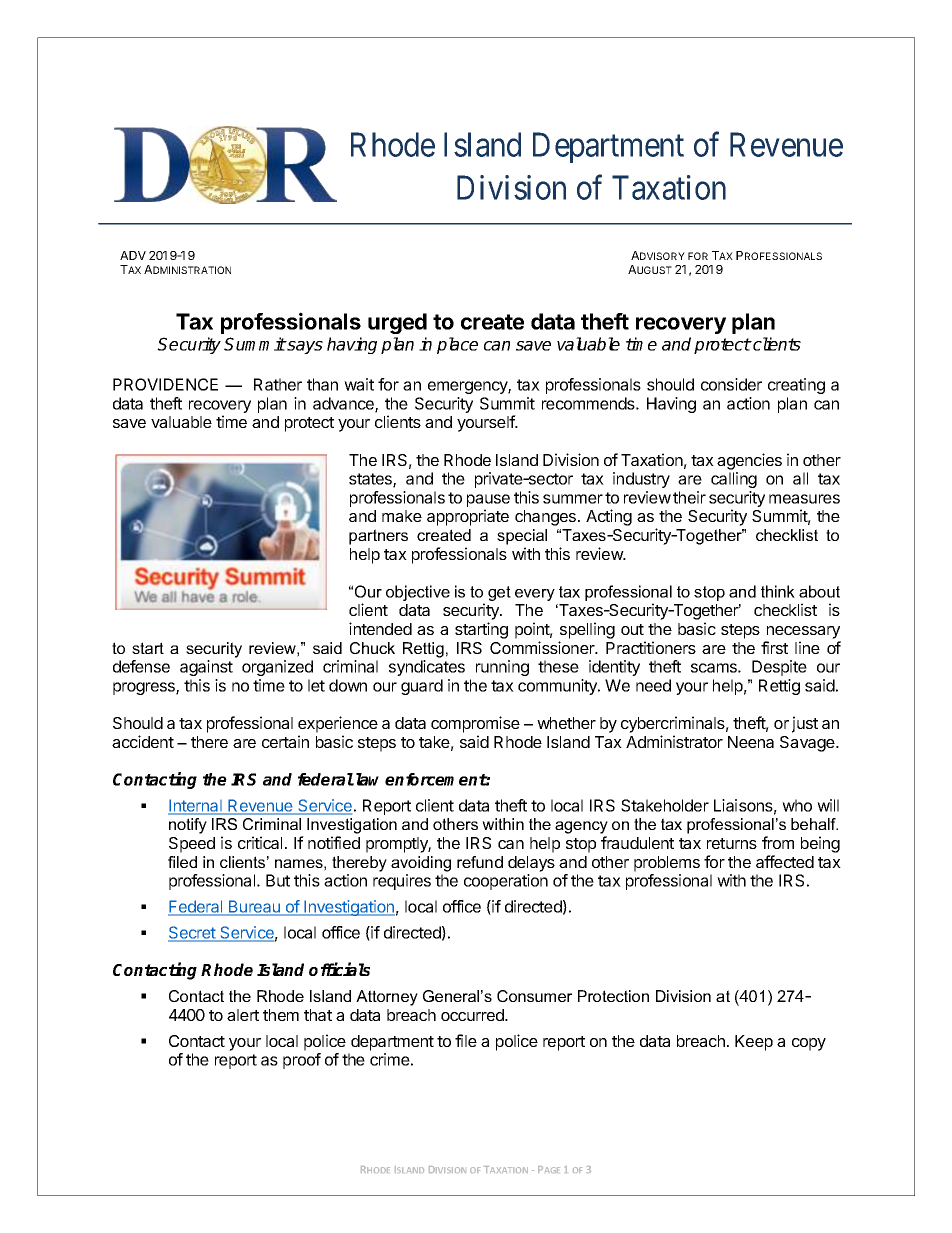 This screenshot has width=952, height=1233. What do you see at coordinates (535, 595) in the screenshot?
I see `every` at bounding box center [535, 595].
